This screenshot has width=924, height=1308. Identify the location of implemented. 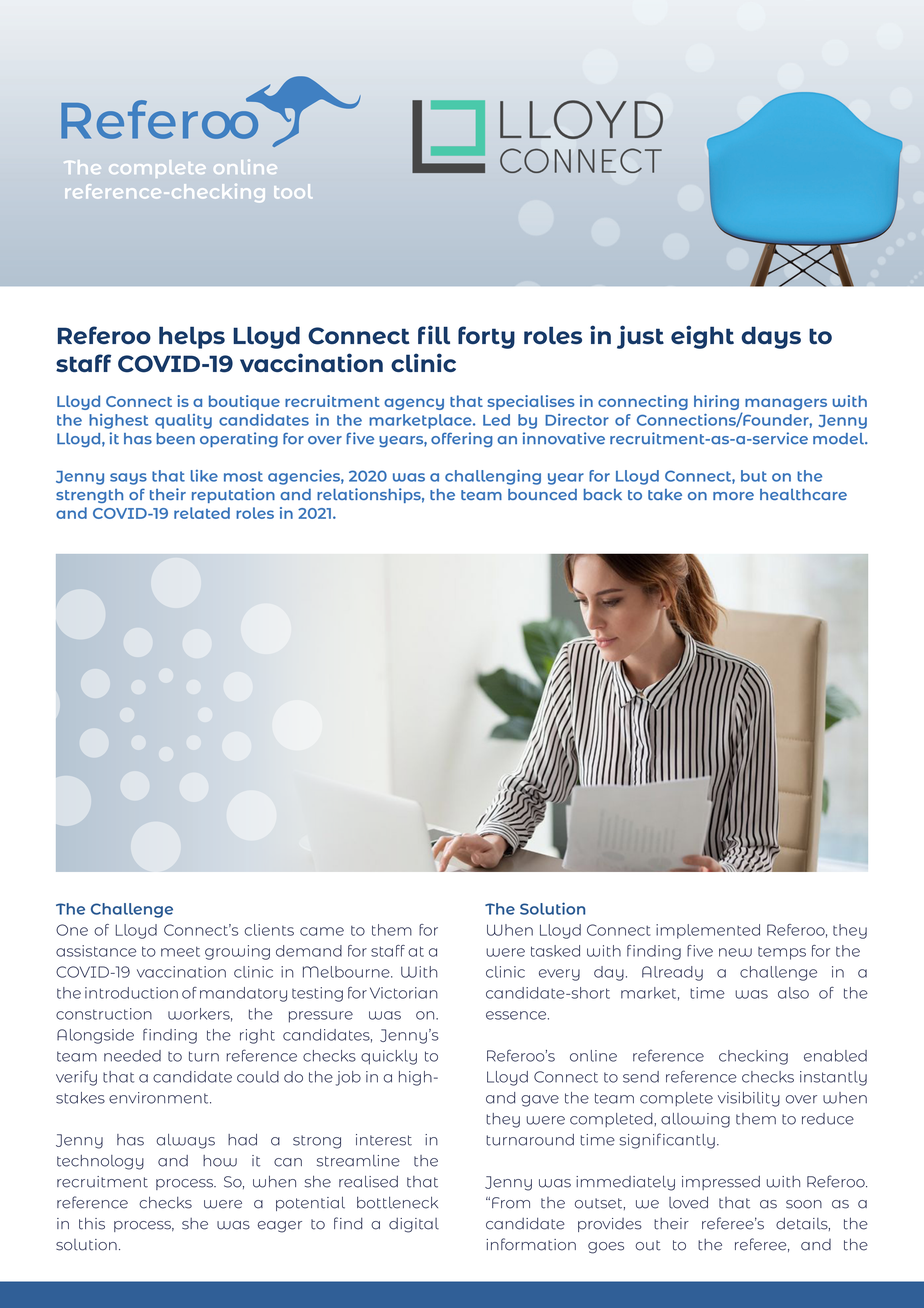
(708, 931).
